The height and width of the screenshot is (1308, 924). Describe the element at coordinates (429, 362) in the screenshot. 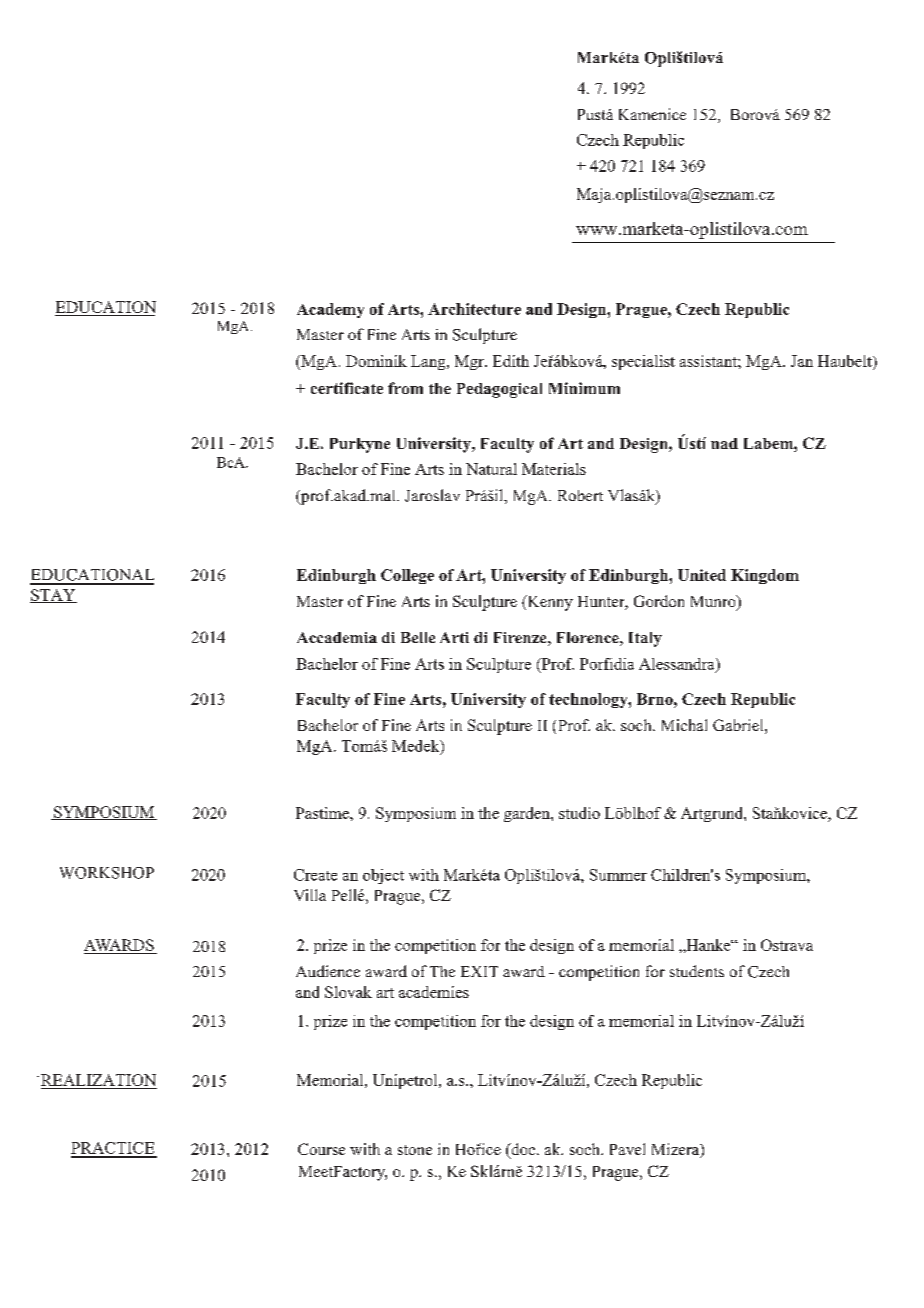

I see `Lang` at that location.
